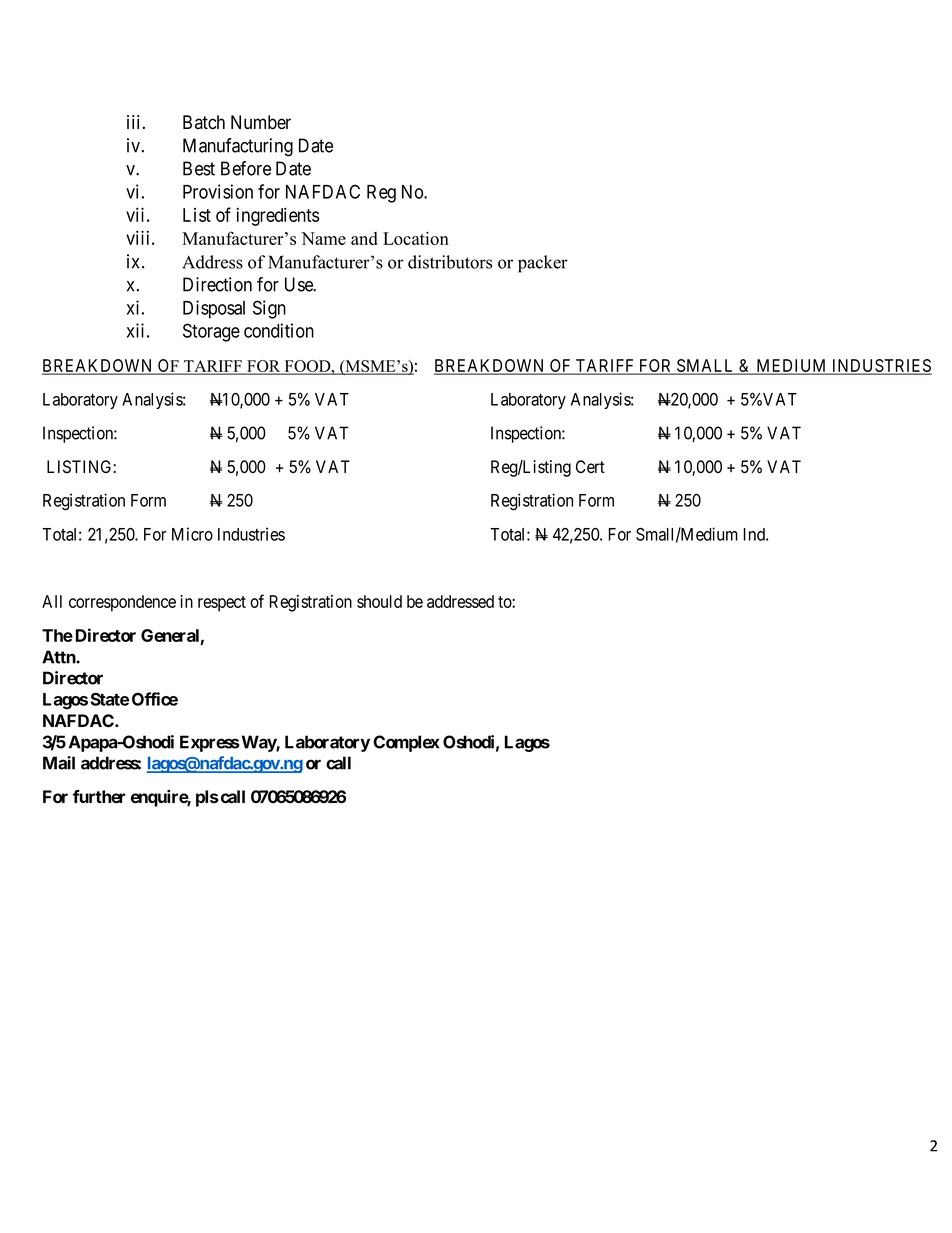 The image size is (952, 1233). I want to click on Best, so click(199, 168).
